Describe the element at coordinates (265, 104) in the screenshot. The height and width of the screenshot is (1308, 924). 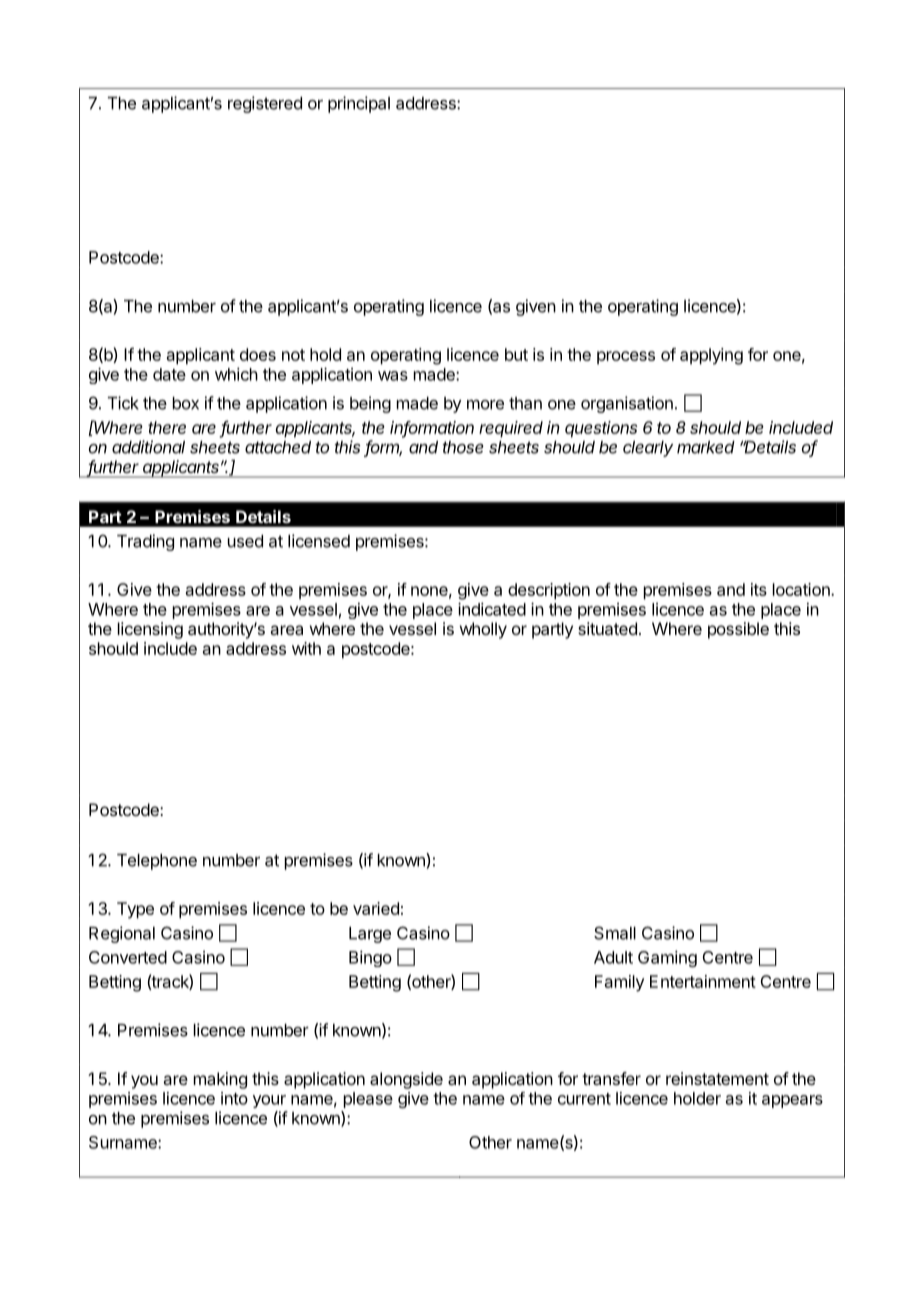
I see `registered` at that location.
